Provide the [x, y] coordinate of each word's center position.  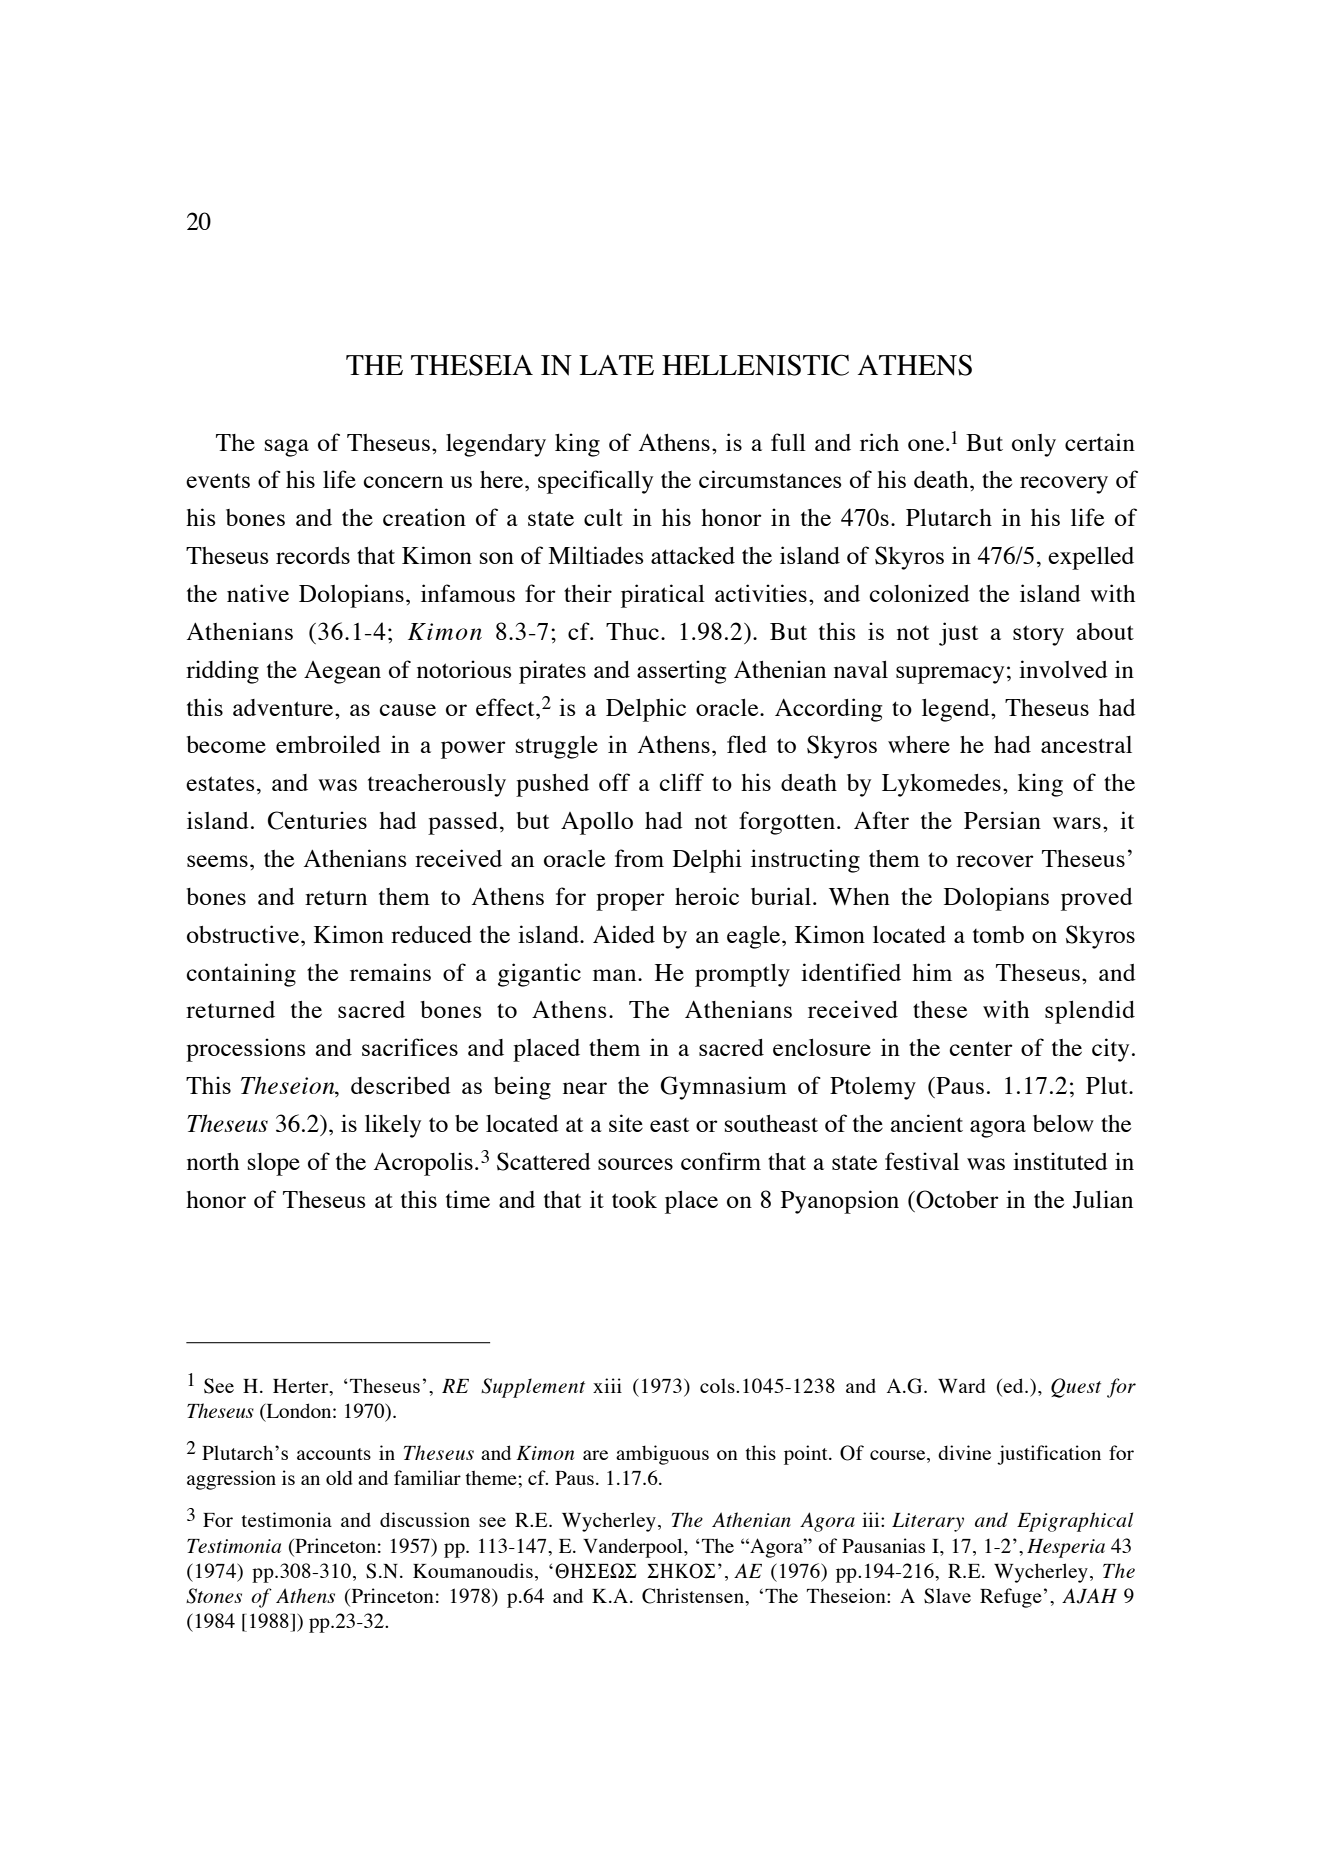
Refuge [1011, 1598]
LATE [616, 365]
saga [287, 448]
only [1034, 445]
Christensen [694, 1596]
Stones [214, 1596]
